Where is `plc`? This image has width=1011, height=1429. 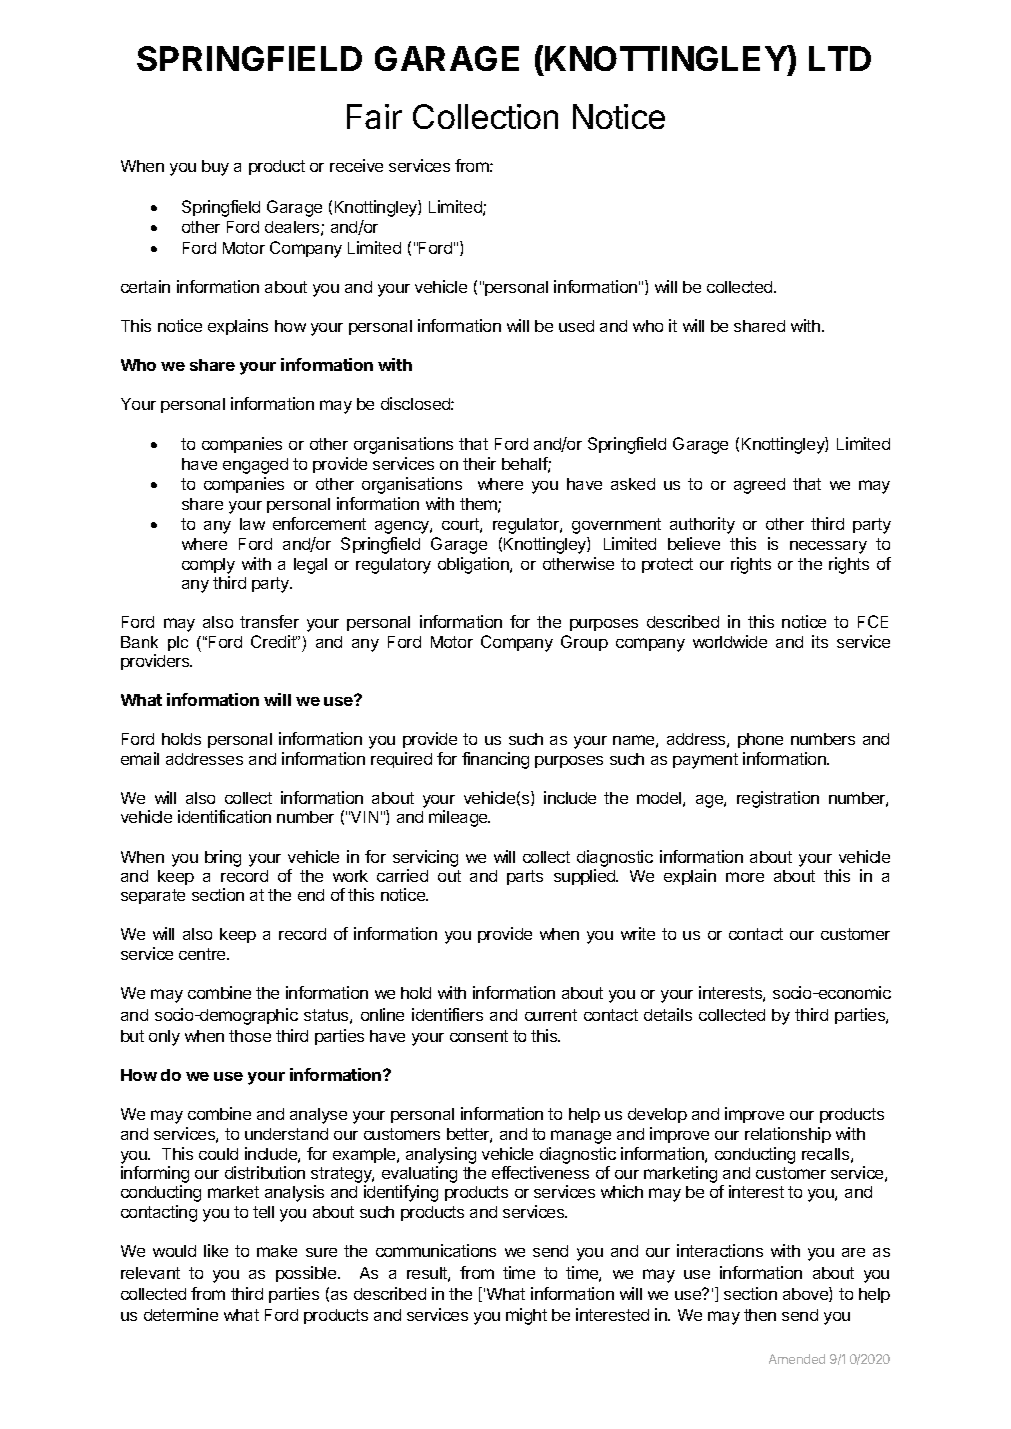 plc is located at coordinates (178, 643).
